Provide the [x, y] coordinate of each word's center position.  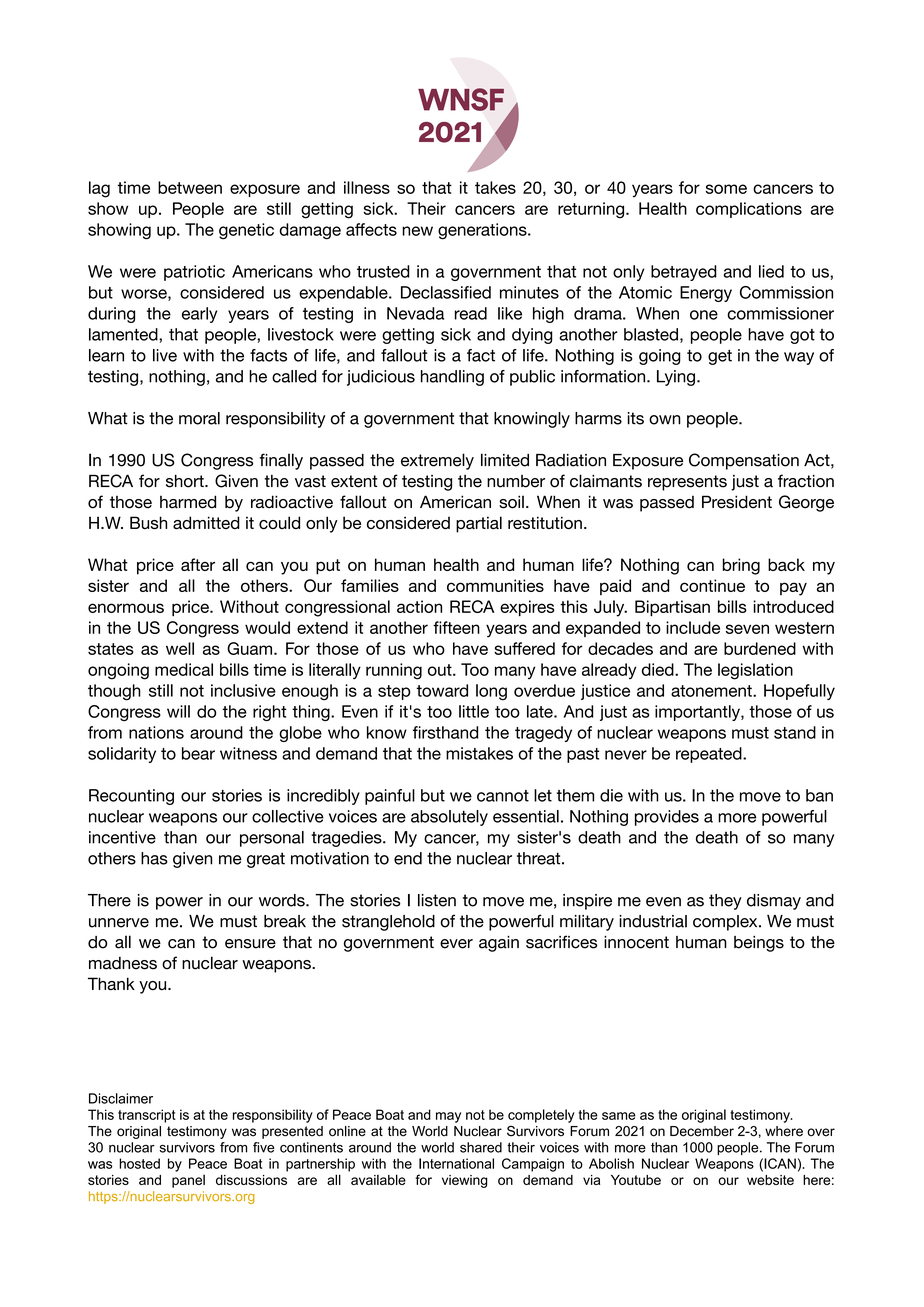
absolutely [449, 818]
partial [479, 524]
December [702, 1131]
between [190, 187]
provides [667, 818]
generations [483, 231]
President [737, 502]
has [154, 858]
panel [188, 1181]
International [456, 1163]
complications [749, 210]
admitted [206, 522]
